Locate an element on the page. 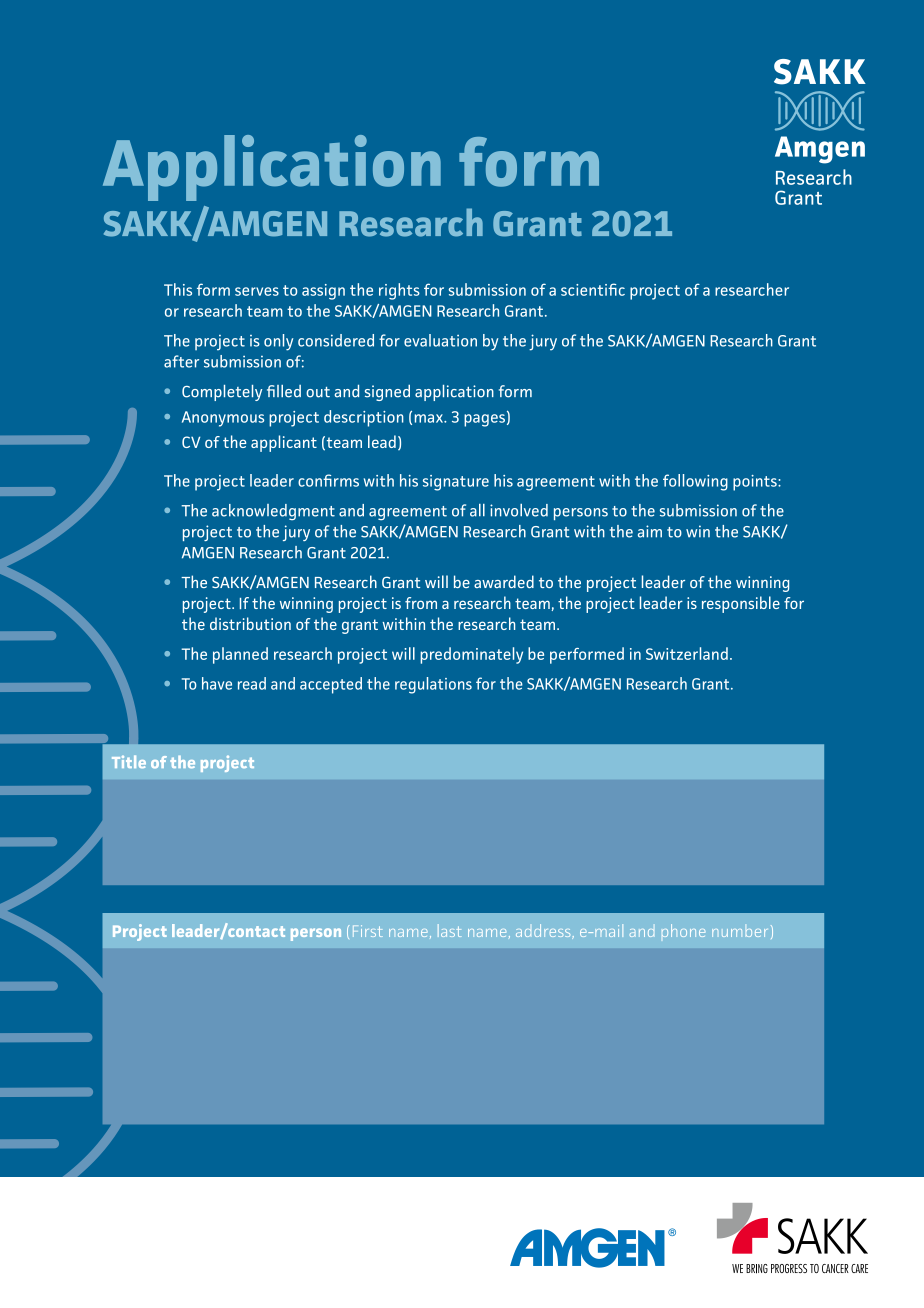 The image size is (924, 1308). regulations is located at coordinates (433, 685).
